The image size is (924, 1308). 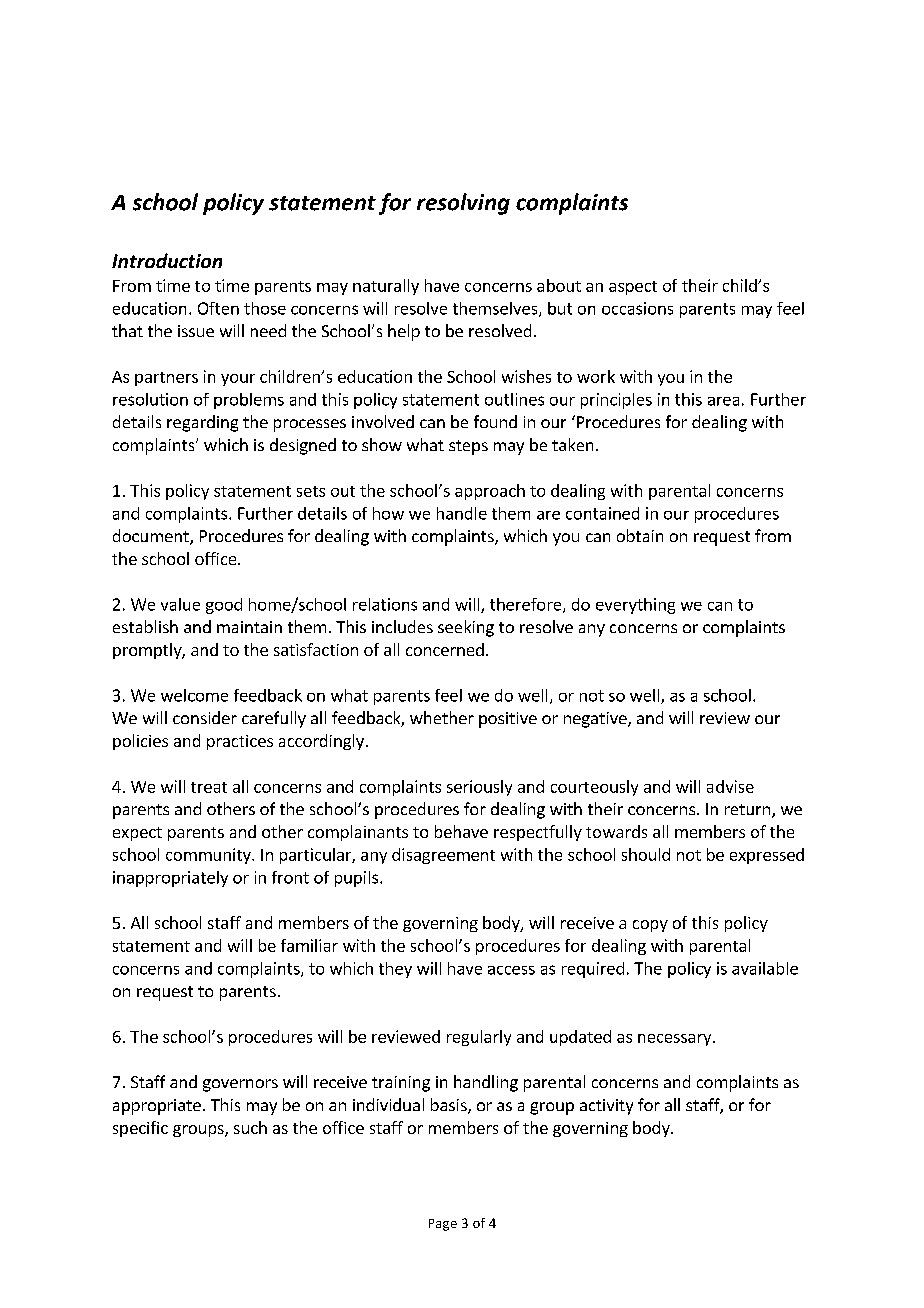 I want to click on treat, so click(x=209, y=787).
